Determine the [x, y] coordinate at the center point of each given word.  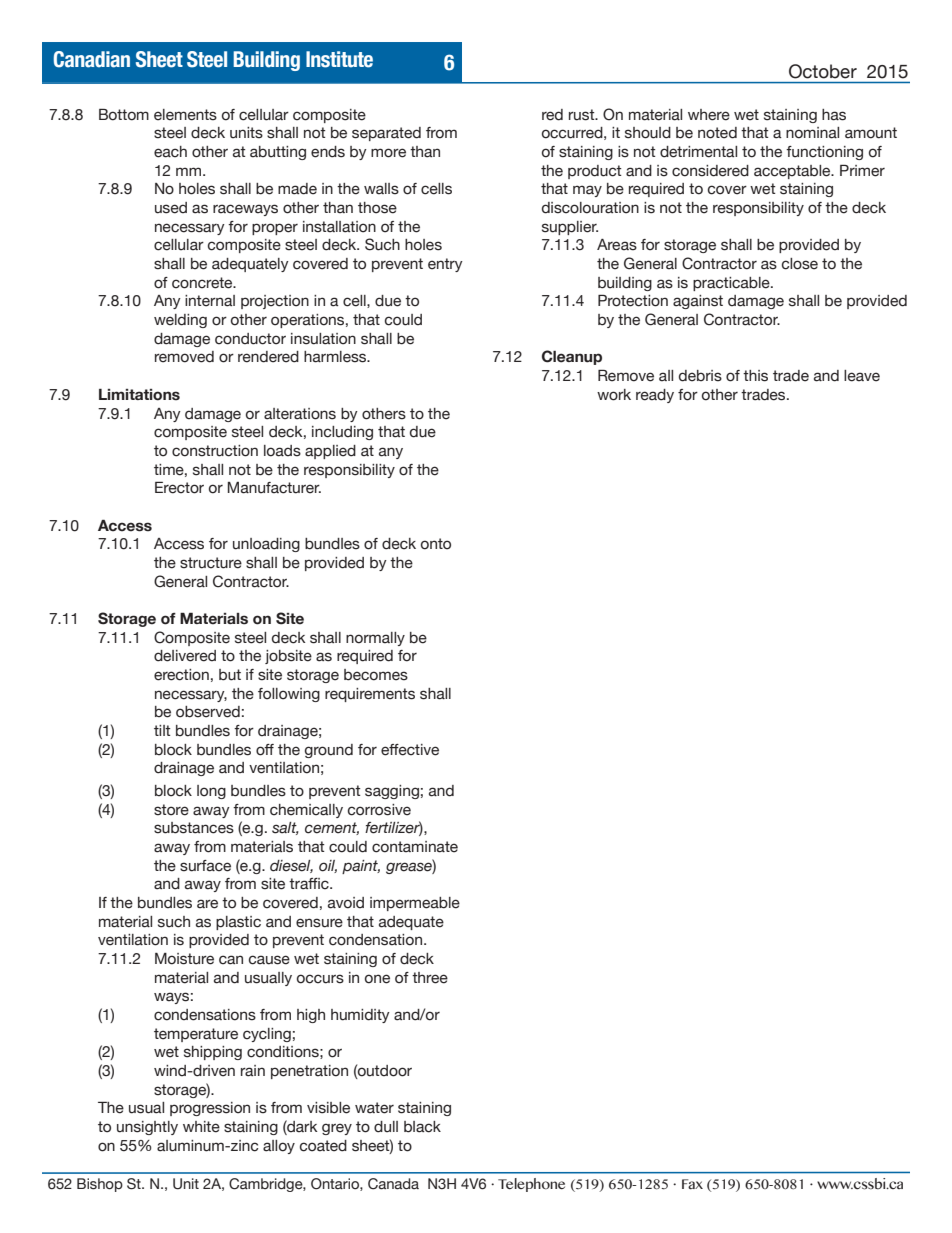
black [422, 1127]
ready [655, 396]
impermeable [415, 904]
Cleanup [572, 357]
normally [375, 639]
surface [205, 866]
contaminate [415, 847]
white [201, 1127]
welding [180, 321]
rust [583, 115]
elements [185, 115]
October [823, 71]
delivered [185, 656]
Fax [692, 1184]
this [755, 376]
